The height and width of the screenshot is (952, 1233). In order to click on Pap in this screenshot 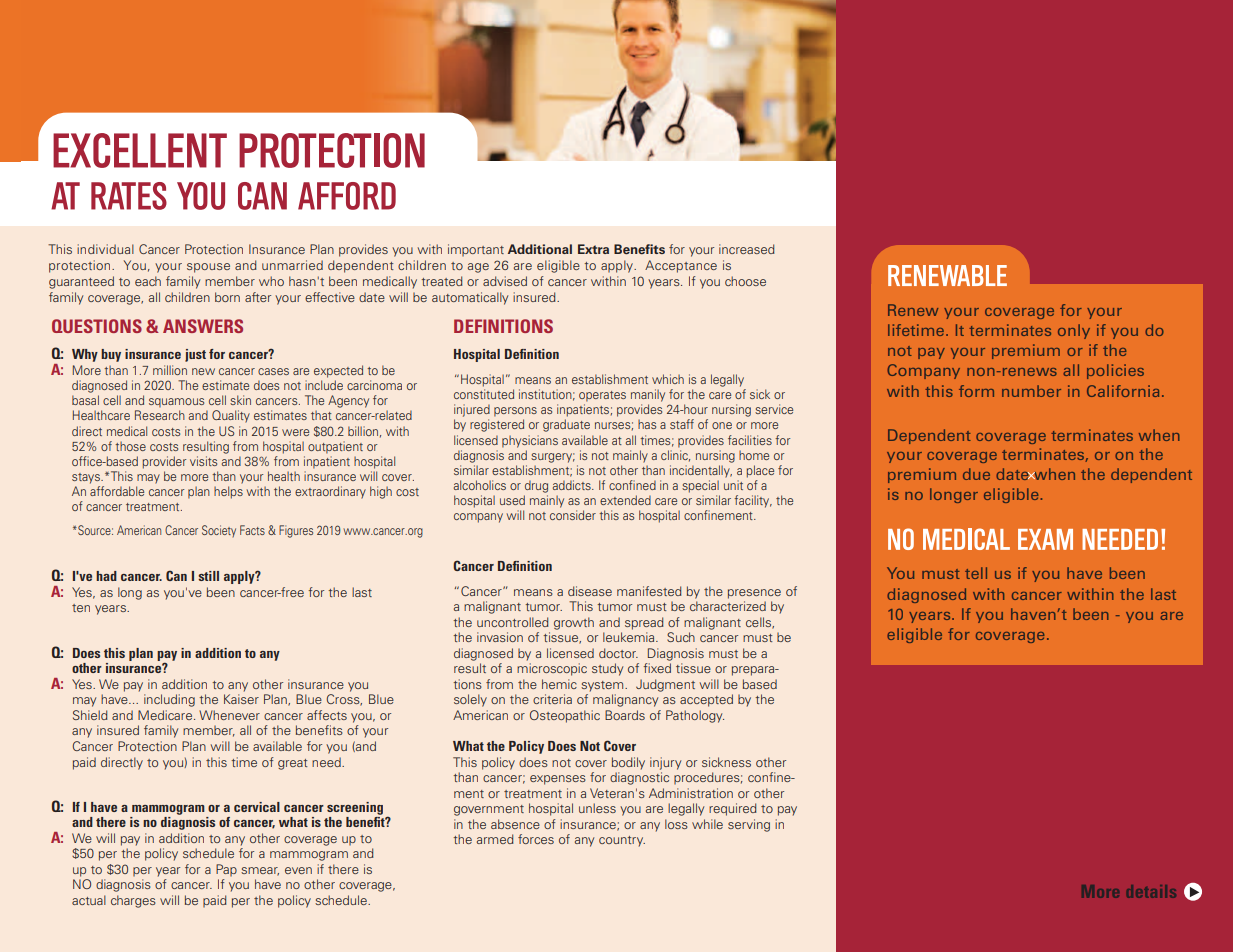, I will do `click(226, 870)`.
